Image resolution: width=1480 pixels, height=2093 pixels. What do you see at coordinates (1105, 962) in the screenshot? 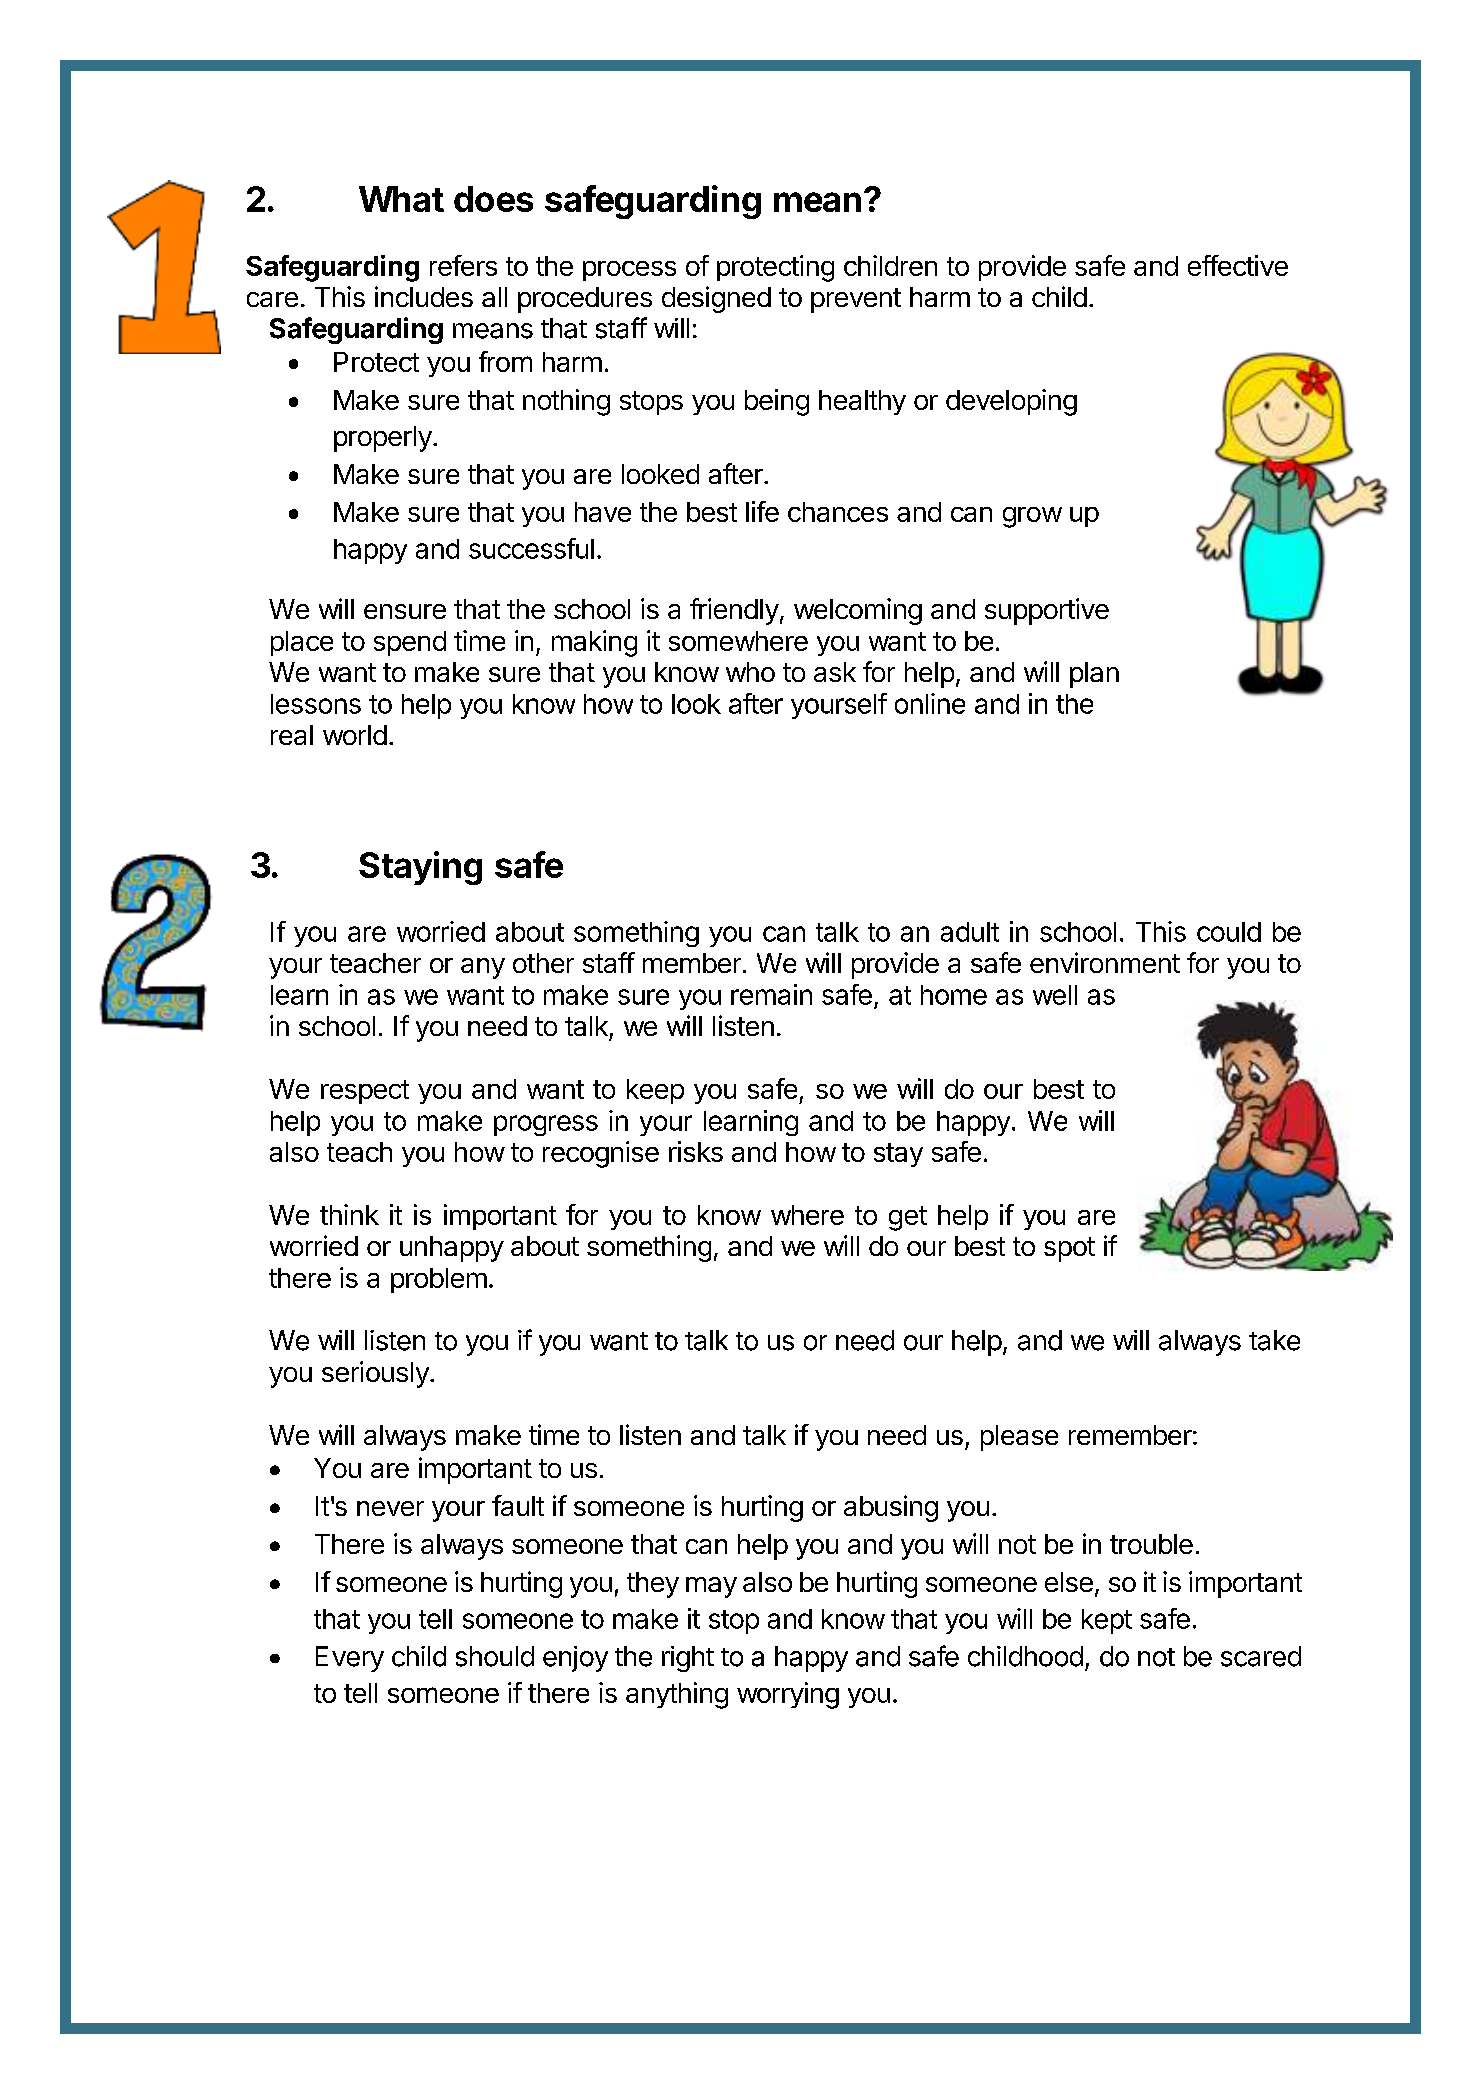
I see `environment` at bounding box center [1105, 962].
